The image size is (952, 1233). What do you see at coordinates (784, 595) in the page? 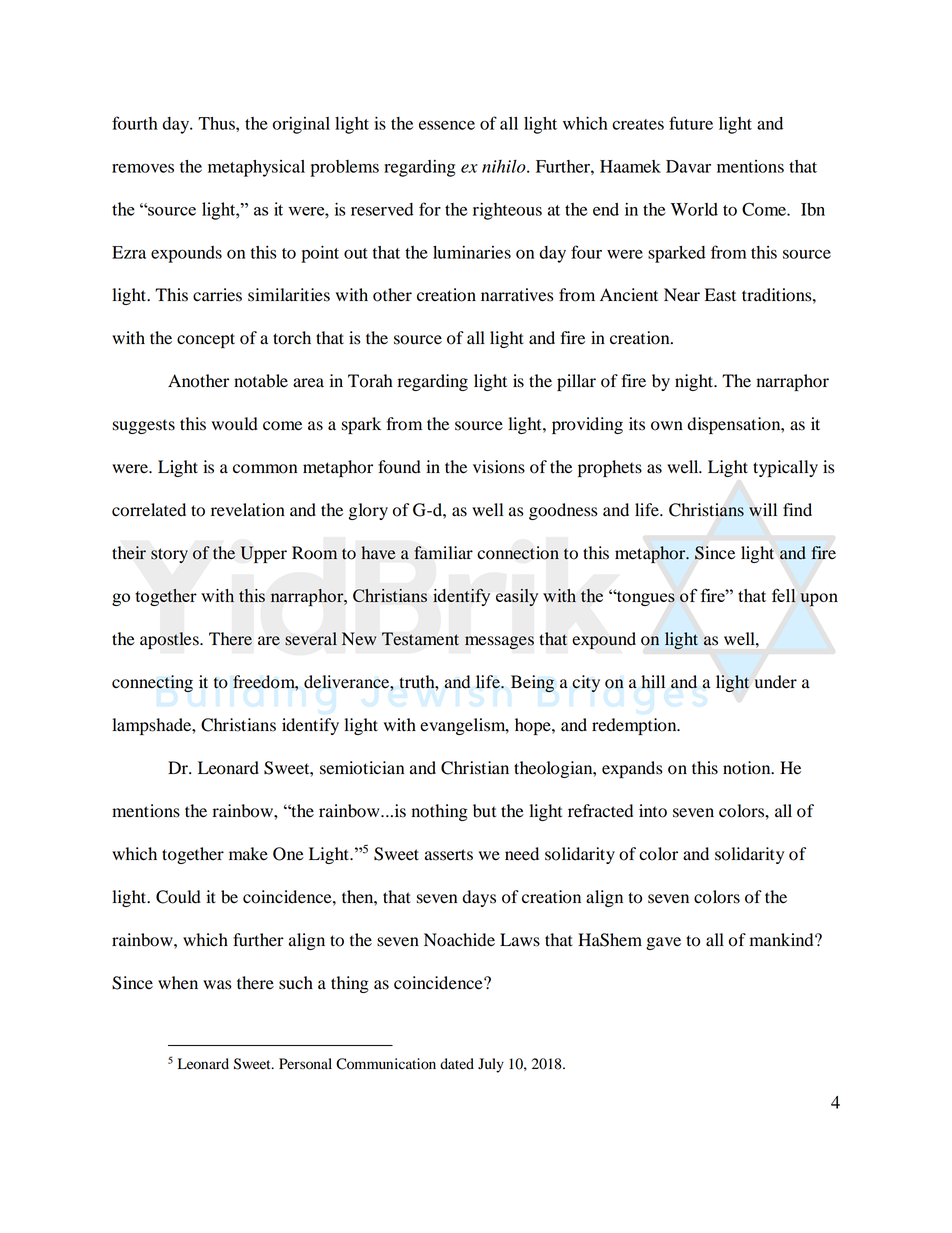
I see `fell` at bounding box center [784, 595].
